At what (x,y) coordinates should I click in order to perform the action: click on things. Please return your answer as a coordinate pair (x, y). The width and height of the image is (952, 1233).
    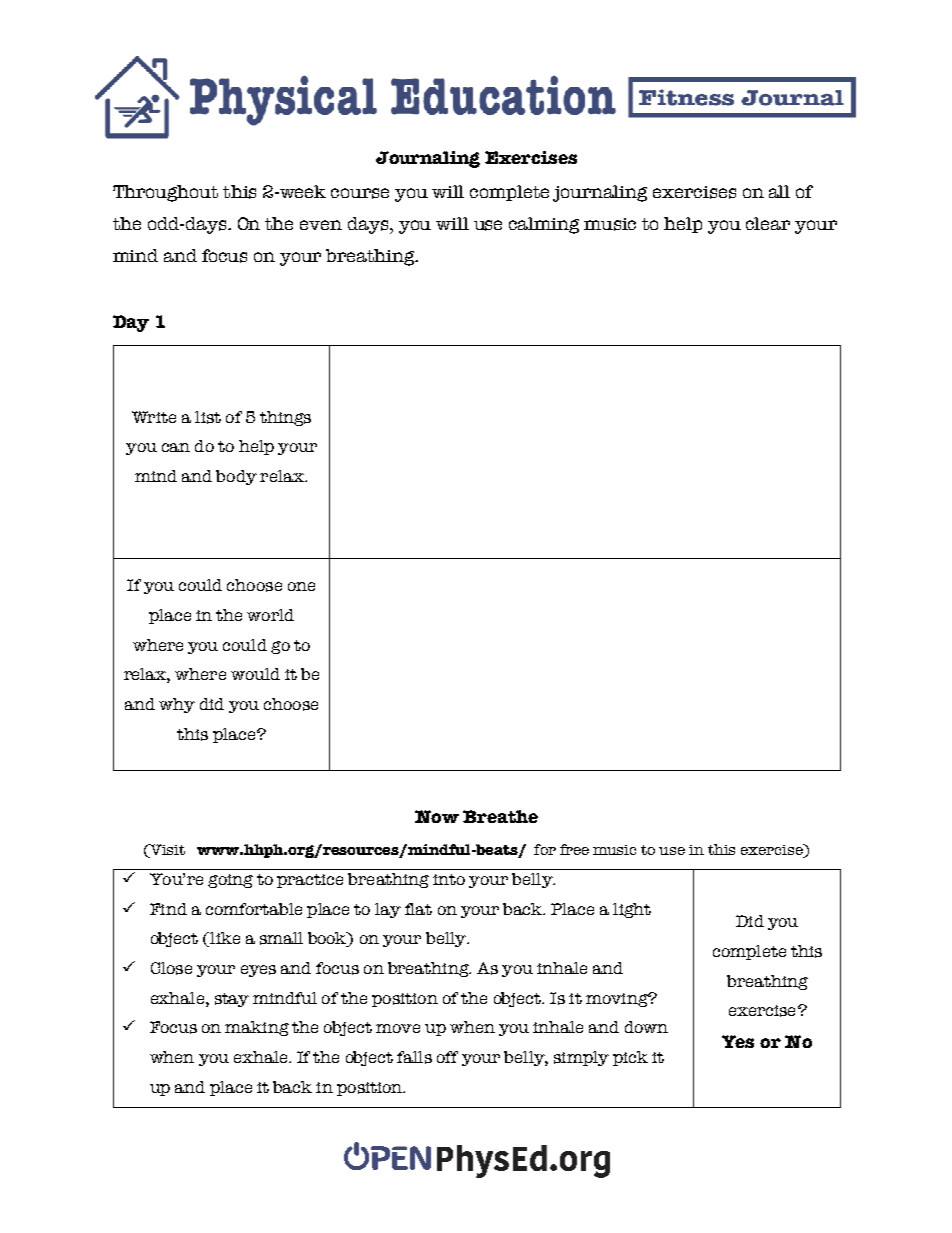
    Looking at the image, I should click on (285, 418).
